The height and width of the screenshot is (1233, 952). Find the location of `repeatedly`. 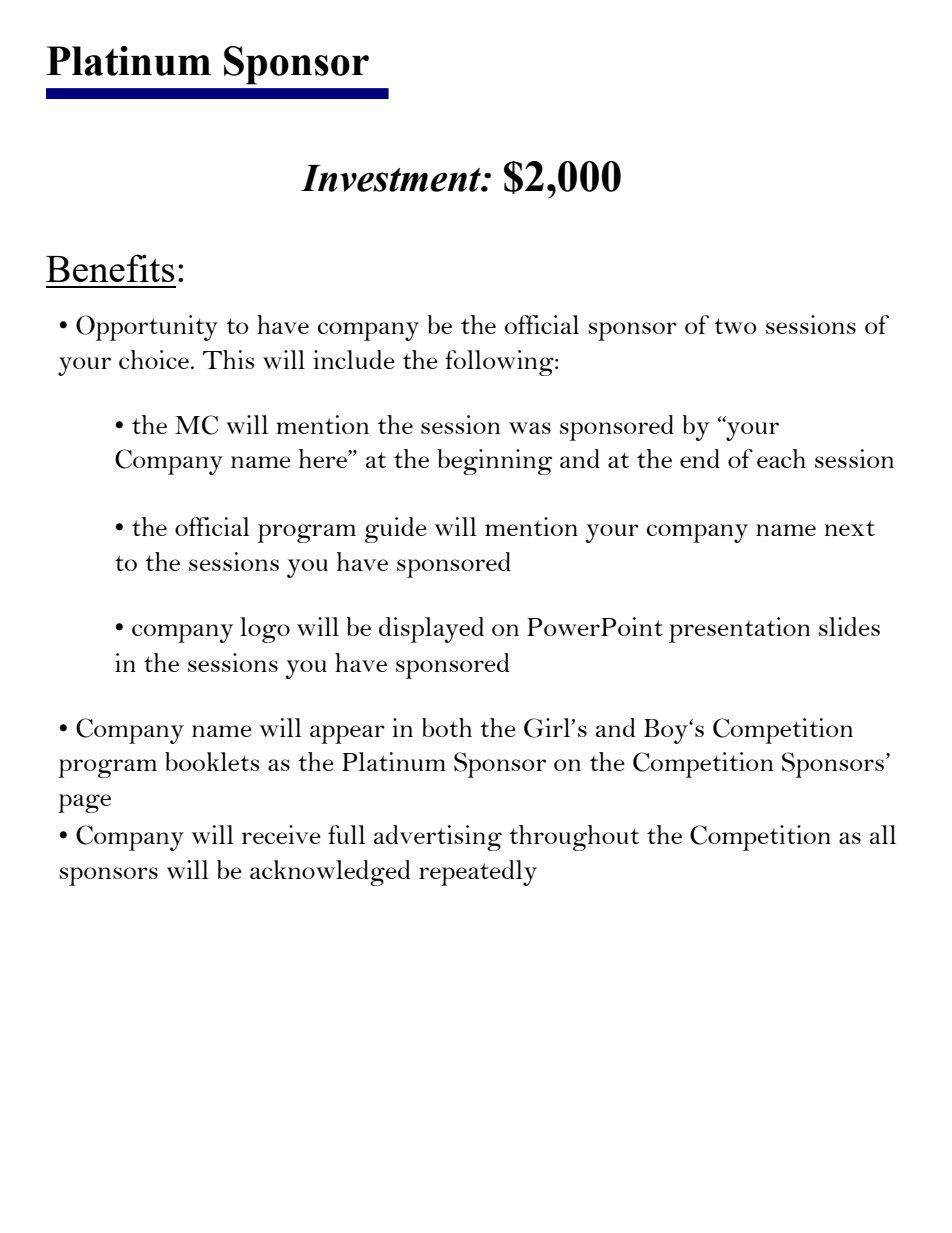

repeatedly is located at coordinates (478, 873).
